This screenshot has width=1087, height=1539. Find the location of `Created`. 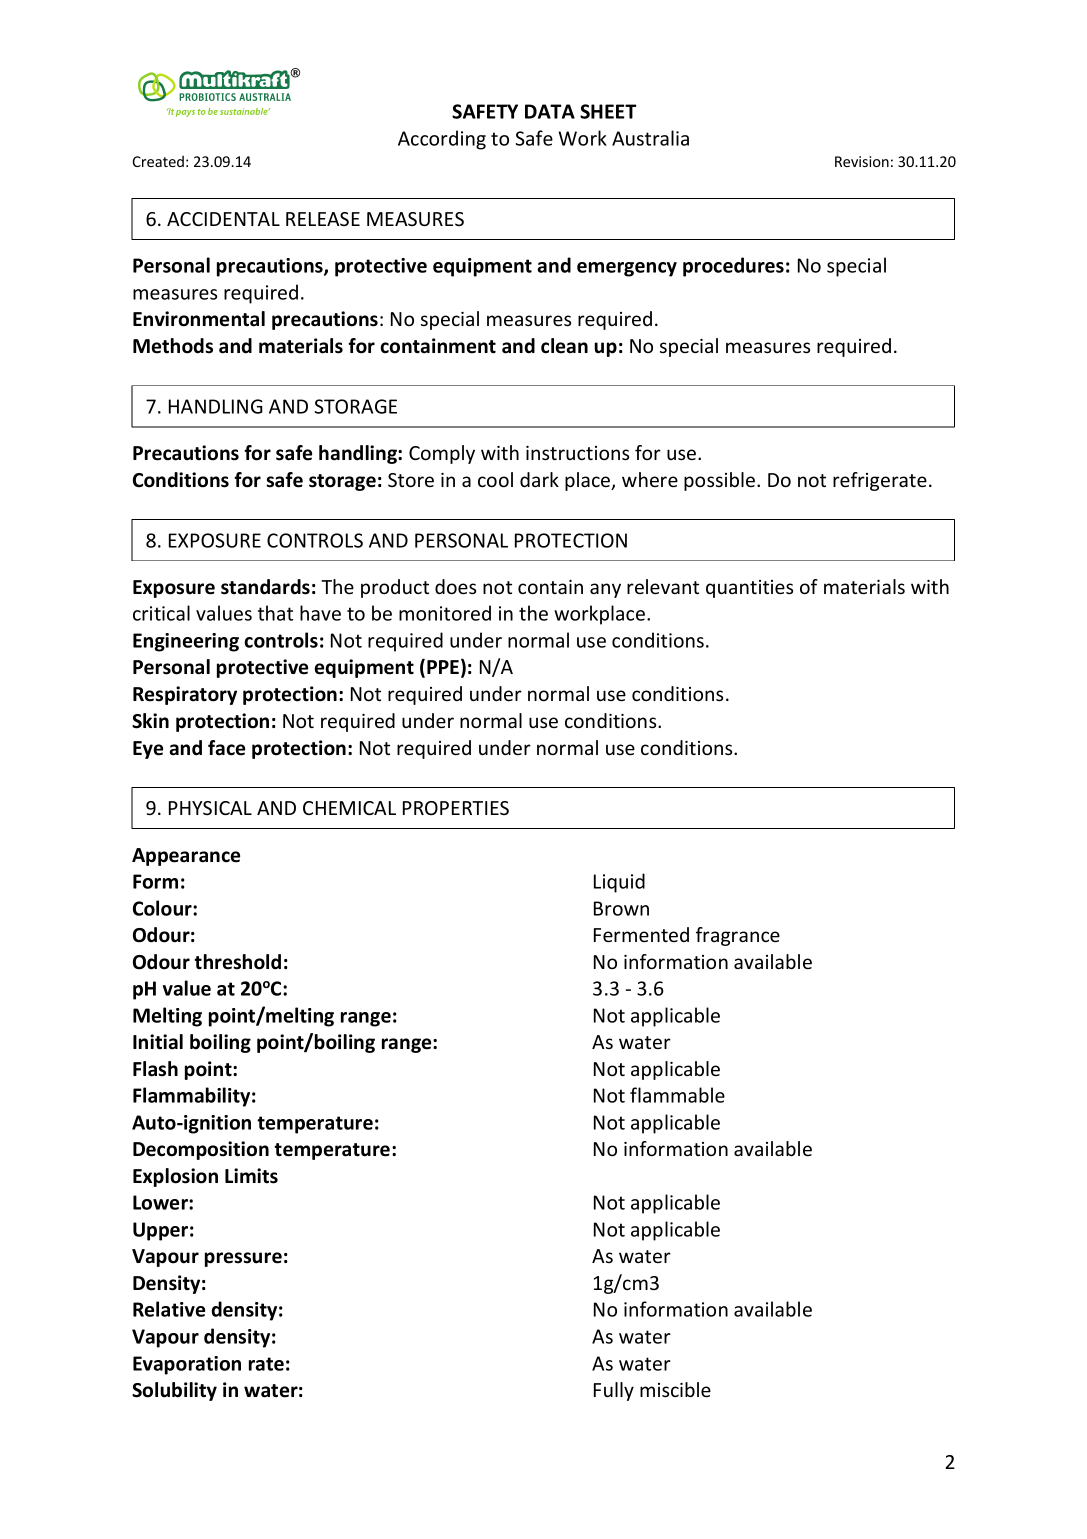

Created is located at coordinates (158, 161).
